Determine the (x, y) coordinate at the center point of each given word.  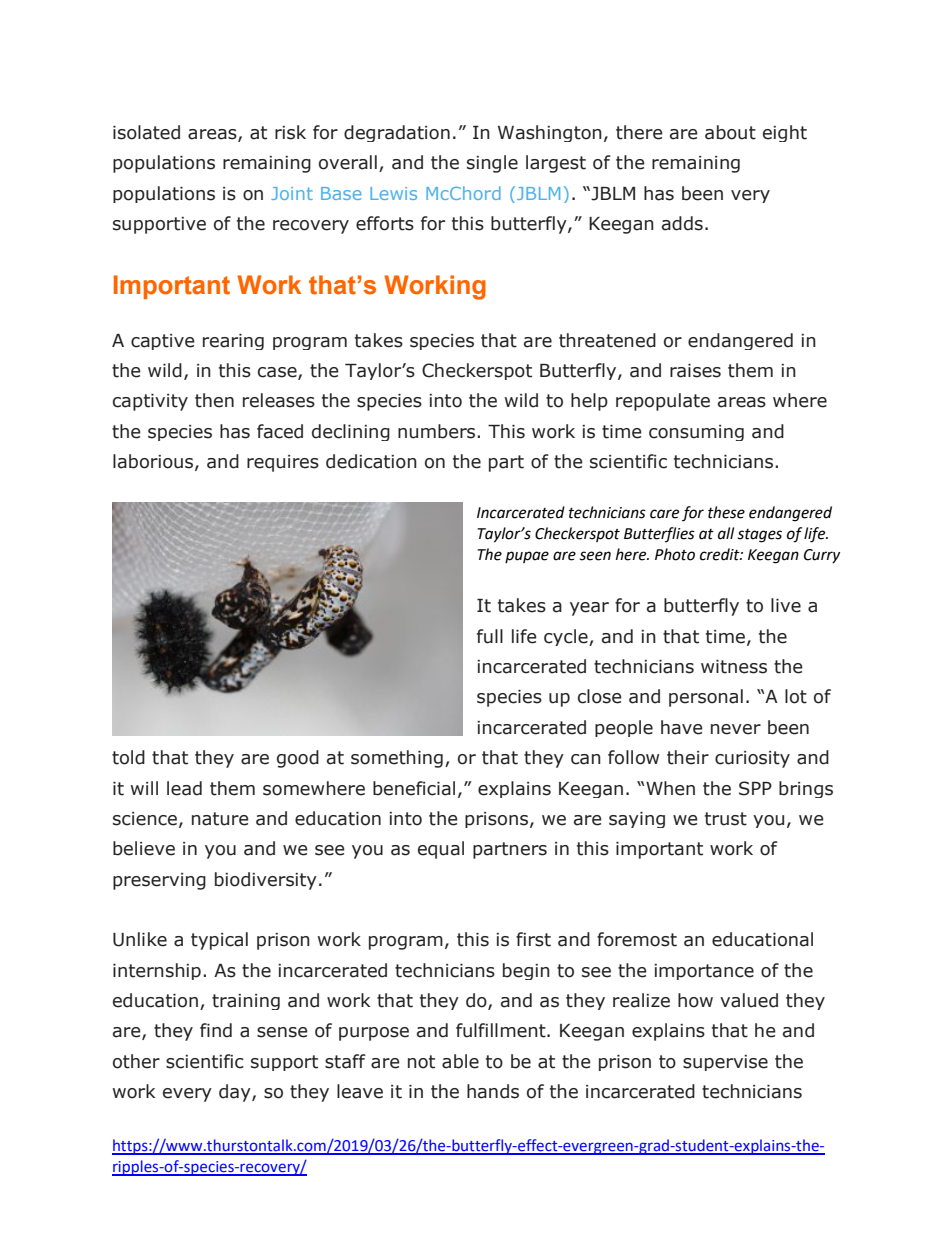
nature (220, 819)
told (128, 757)
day (236, 1093)
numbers (438, 431)
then (214, 400)
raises (695, 371)
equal (441, 850)
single (492, 164)
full (490, 636)
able (460, 1061)
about (730, 132)
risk (290, 132)
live (786, 605)
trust (726, 819)
